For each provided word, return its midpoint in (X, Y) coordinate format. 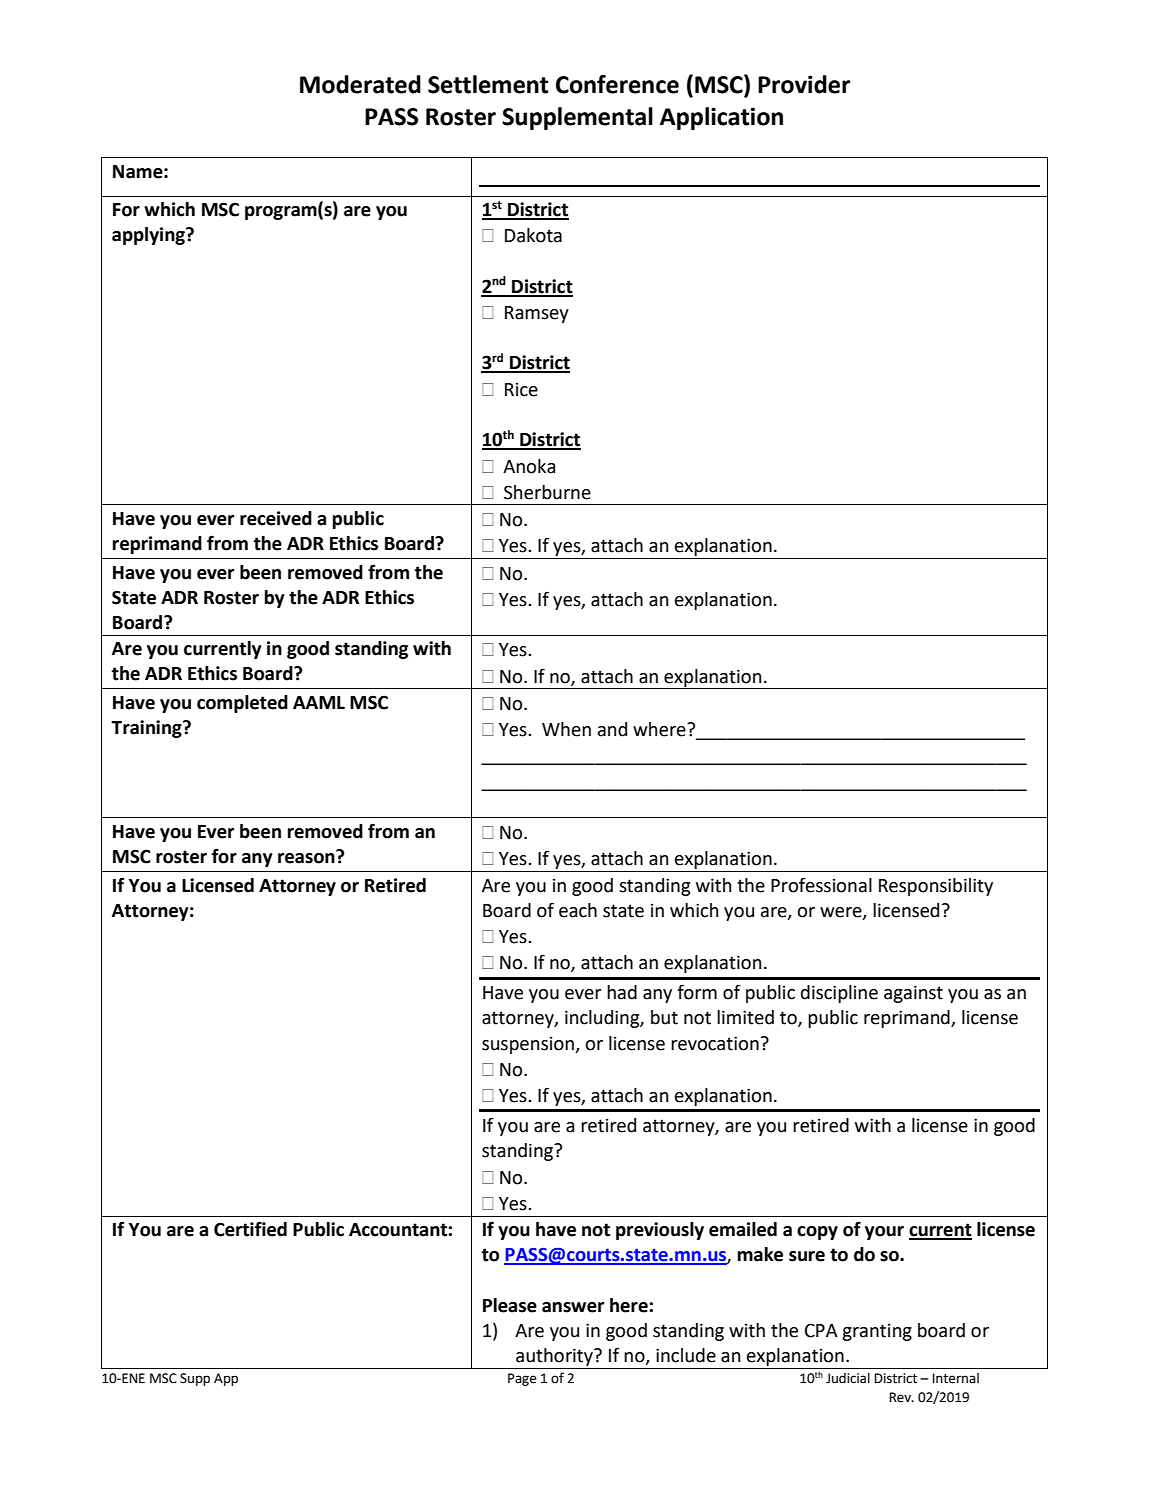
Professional (821, 885)
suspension (529, 1045)
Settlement (488, 84)
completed (242, 704)
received (276, 518)
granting (877, 1332)
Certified (250, 1229)
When (566, 729)
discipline (839, 994)
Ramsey (537, 314)
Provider (804, 84)
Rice (521, 389)
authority (555, 1357)
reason (307, 857)
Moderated (360, 84)
